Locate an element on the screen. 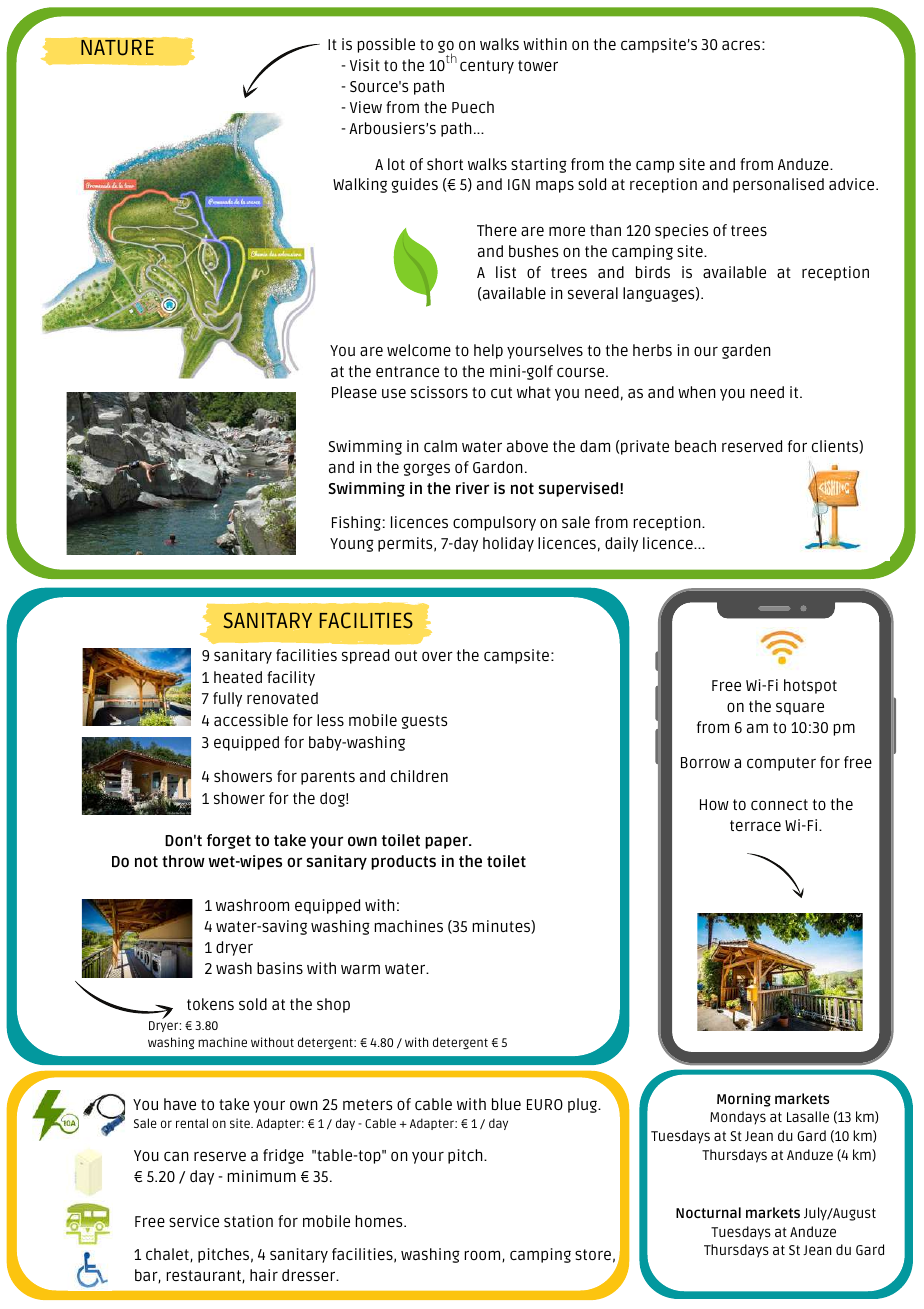  station is located at coordinates (248, 1221).
